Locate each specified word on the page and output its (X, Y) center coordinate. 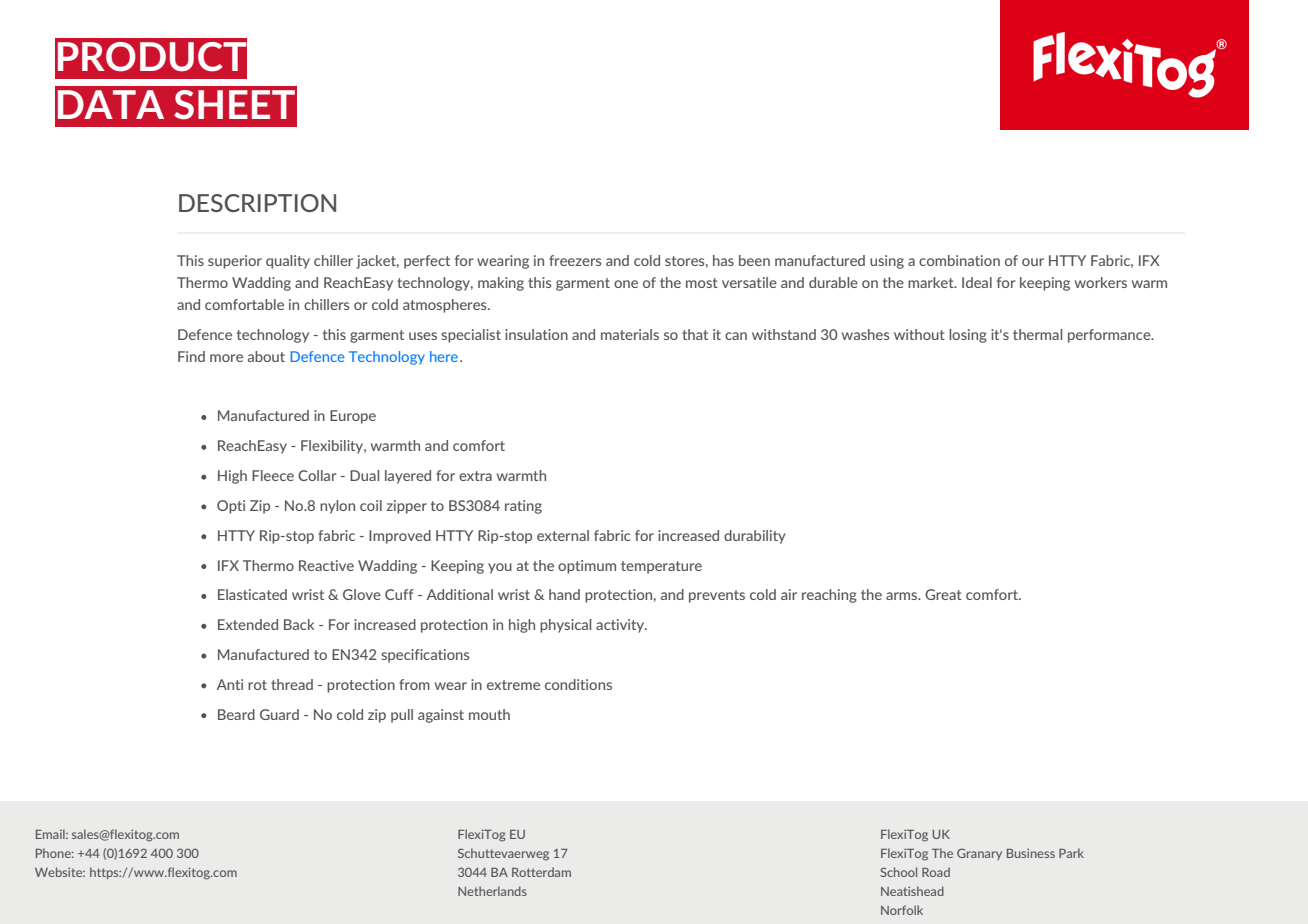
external (563, 535)
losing (968, 336)
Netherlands (492, 891)
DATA (111, 104)
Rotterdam (541, 872)
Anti (230, 684)
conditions (578, 684)
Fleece (273, 475)
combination (959, 260)
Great (943, 594)
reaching (829, 596)
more (226, 358)
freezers (575, 260)
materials (630, 334)
